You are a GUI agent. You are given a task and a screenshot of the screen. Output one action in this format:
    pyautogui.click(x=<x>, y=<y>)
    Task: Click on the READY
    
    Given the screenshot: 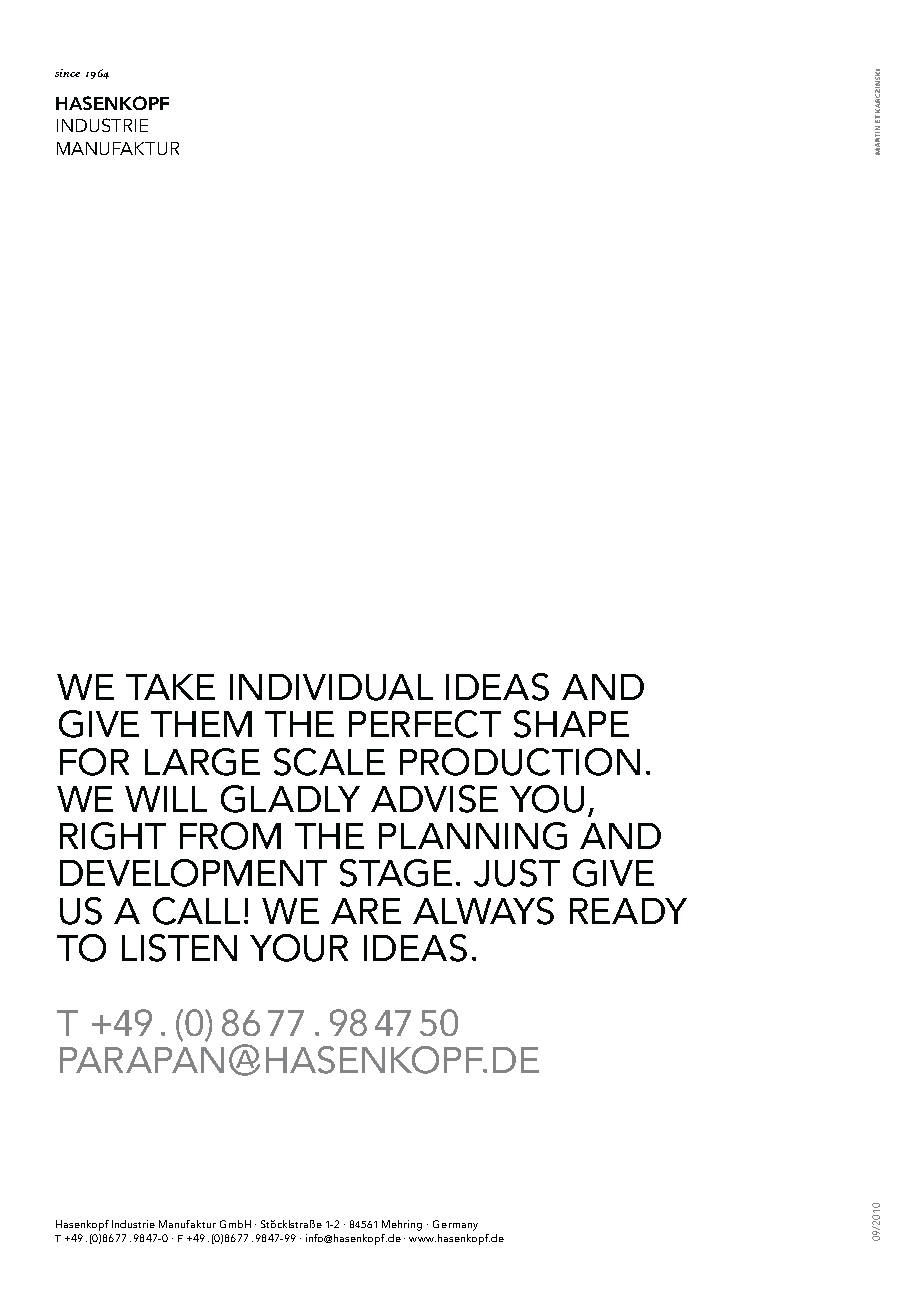 What is the action you would take?
    pyautogui.click(x=628, y=911)
